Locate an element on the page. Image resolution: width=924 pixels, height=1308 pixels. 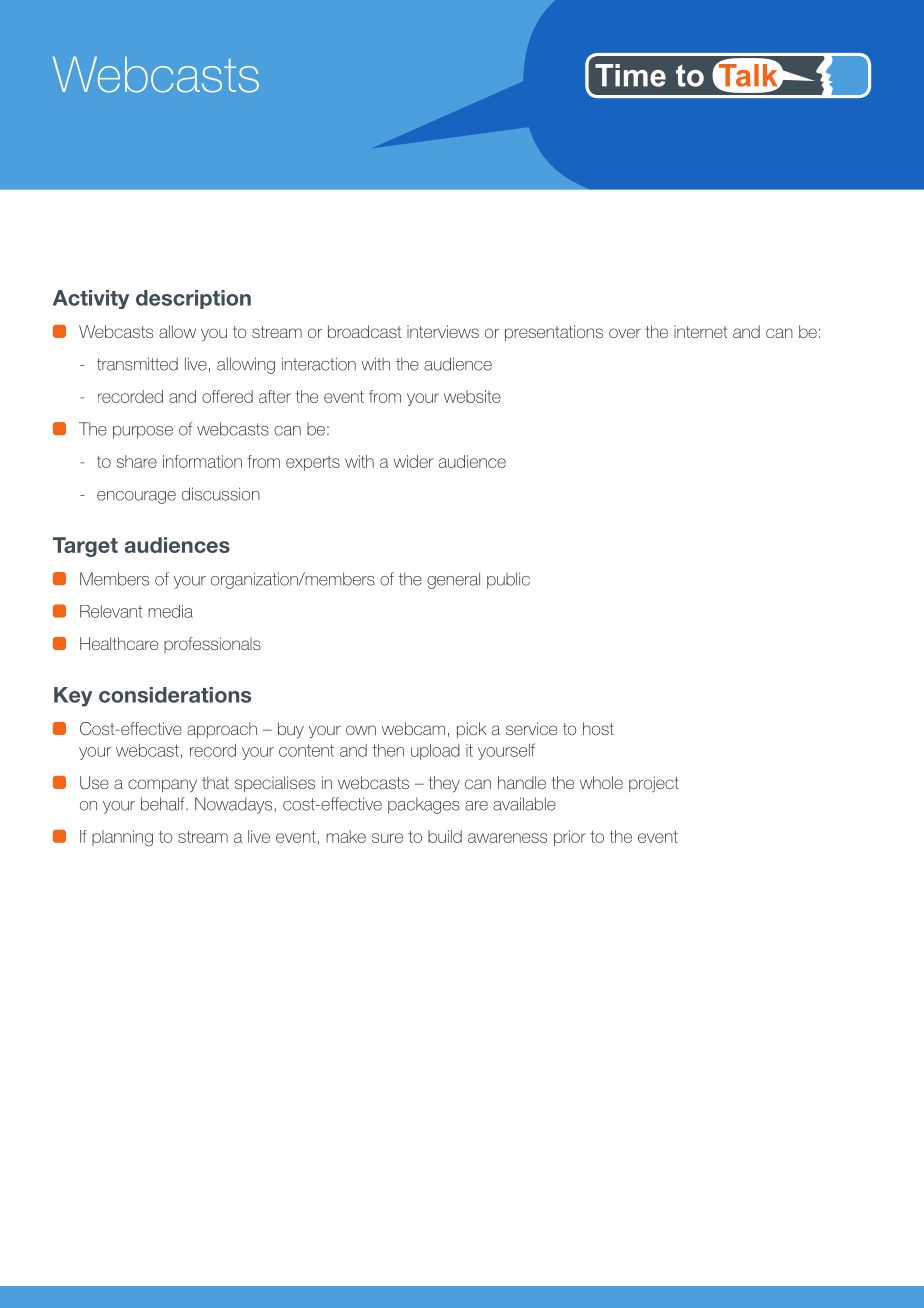
media is located at coordinates (170, 611).
